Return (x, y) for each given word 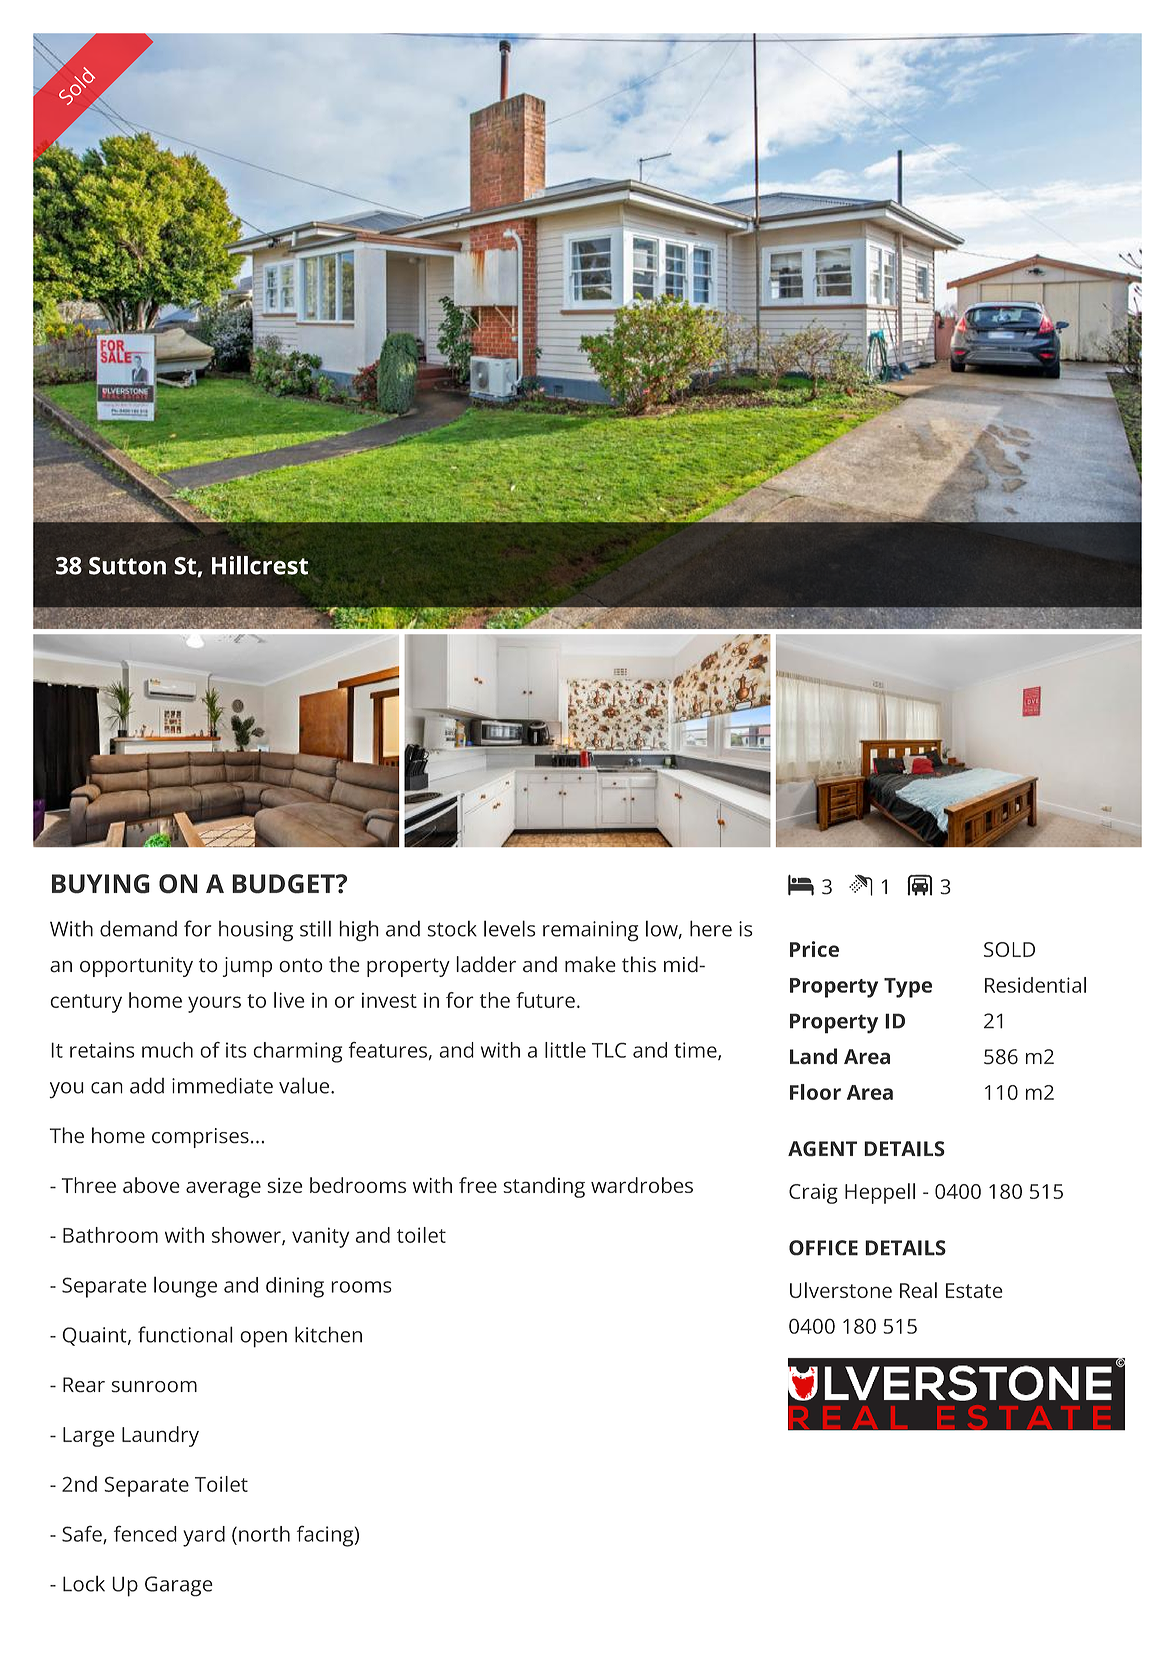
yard (204, 1536)
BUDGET (284, 884)
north (264, 1534)
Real (918, 1290)
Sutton (127, 566)
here (711, 928)
